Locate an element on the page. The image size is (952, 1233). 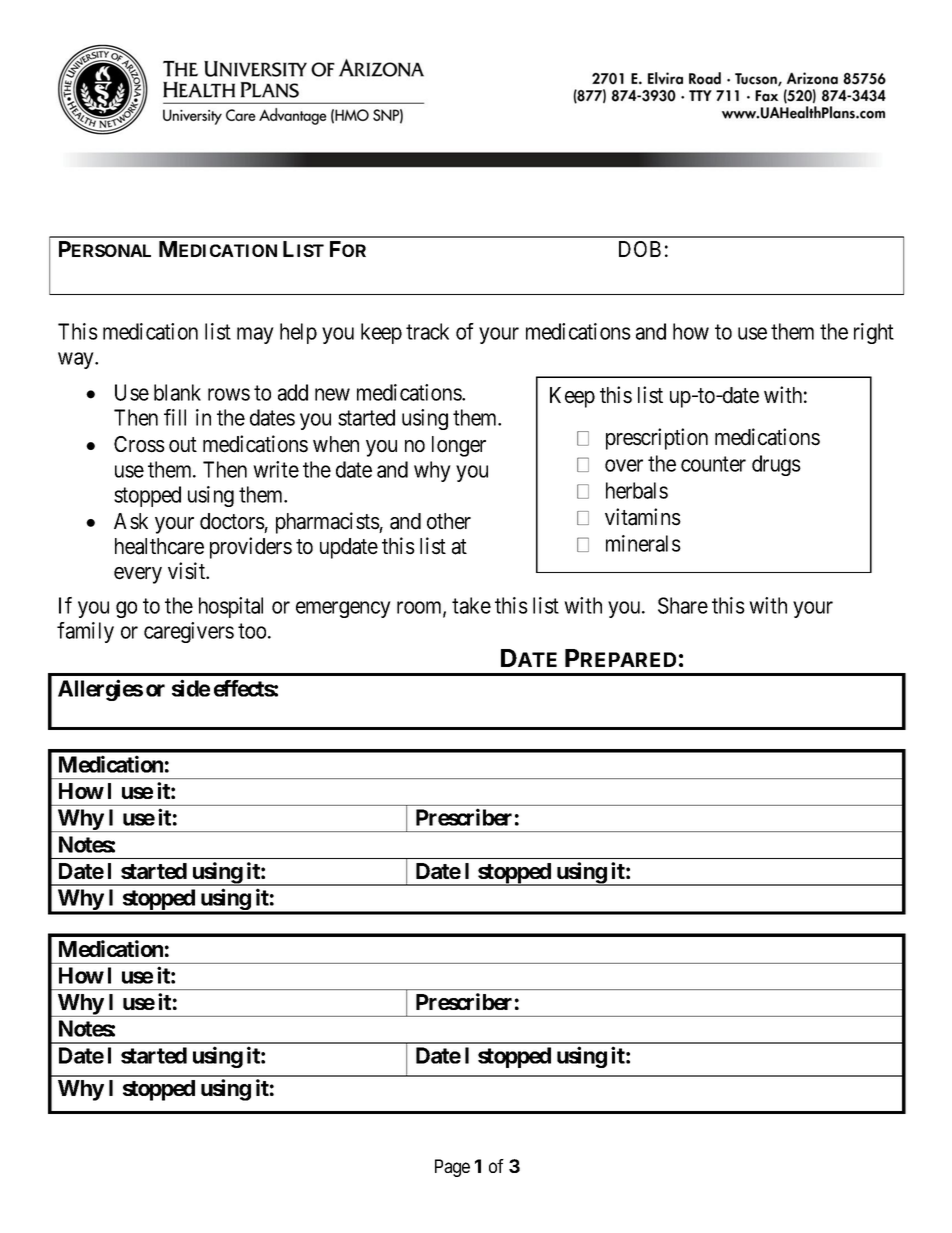
Page is located at coordinates (452, 1168).
